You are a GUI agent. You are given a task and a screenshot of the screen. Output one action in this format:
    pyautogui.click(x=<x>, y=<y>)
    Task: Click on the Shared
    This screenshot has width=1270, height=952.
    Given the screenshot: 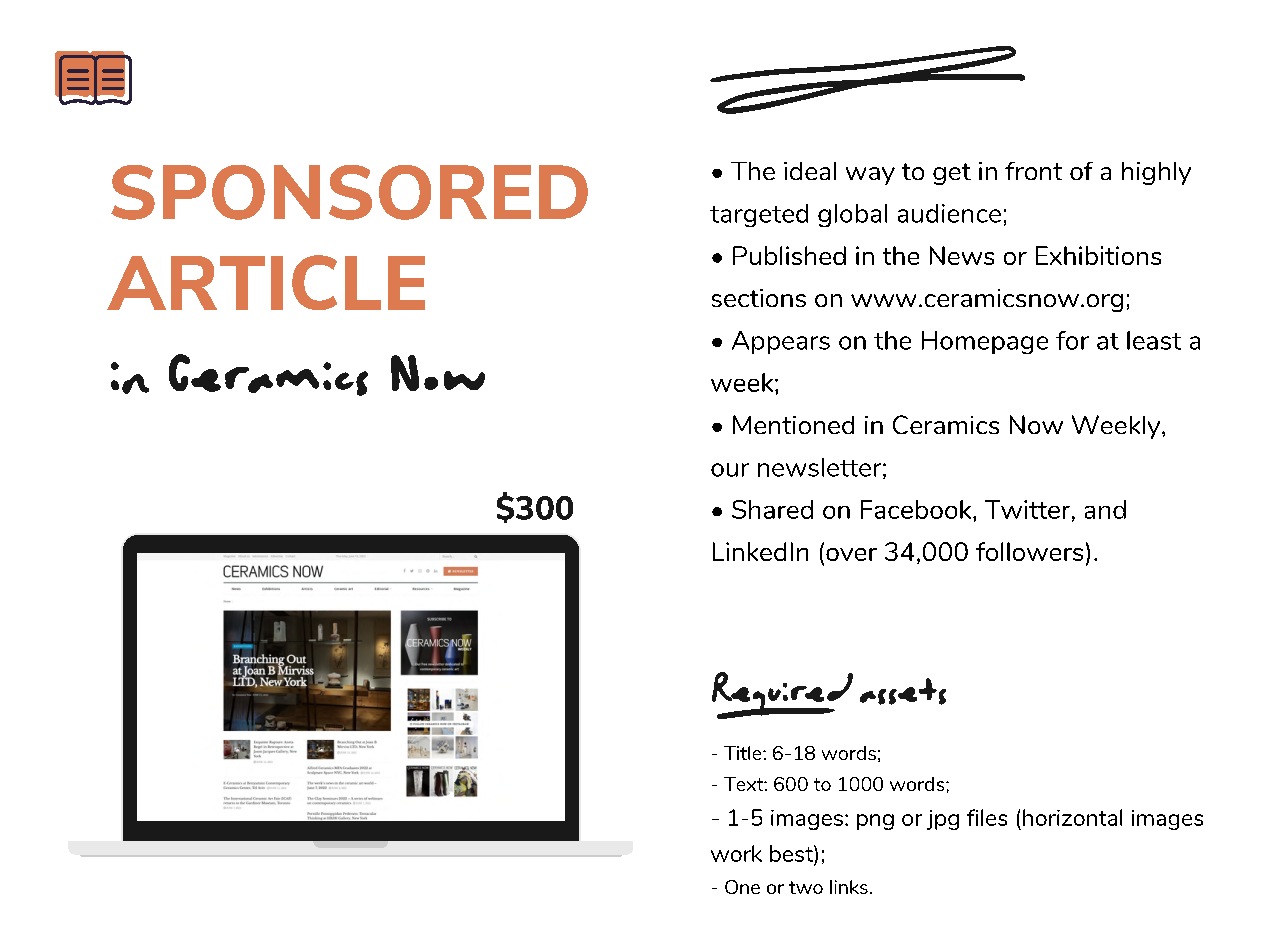 What is the action you would take?
    pyautogui.click(x=772, y=509)
